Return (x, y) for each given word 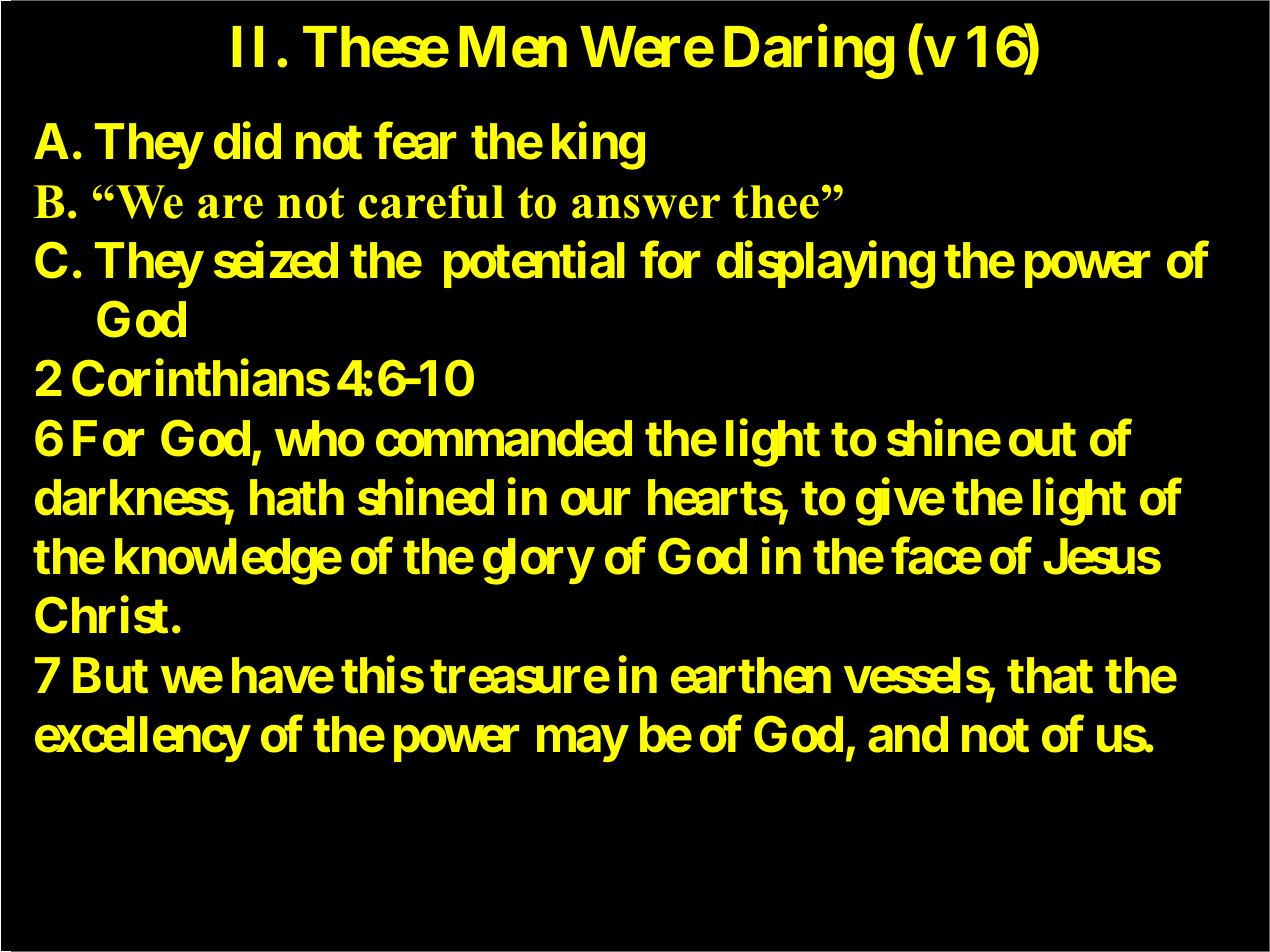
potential (534, 265)
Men (513, 47)
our (595, 502)
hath (297, 497)
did (247, 141)
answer (646, 207)
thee (776, 202)
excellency (142, 739)
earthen (751, 675)
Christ (101, 615)
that (1050, 675)
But (110, 675)
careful (431, 201)
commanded (504, 438)
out (1042, 439)
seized (276, 260)
